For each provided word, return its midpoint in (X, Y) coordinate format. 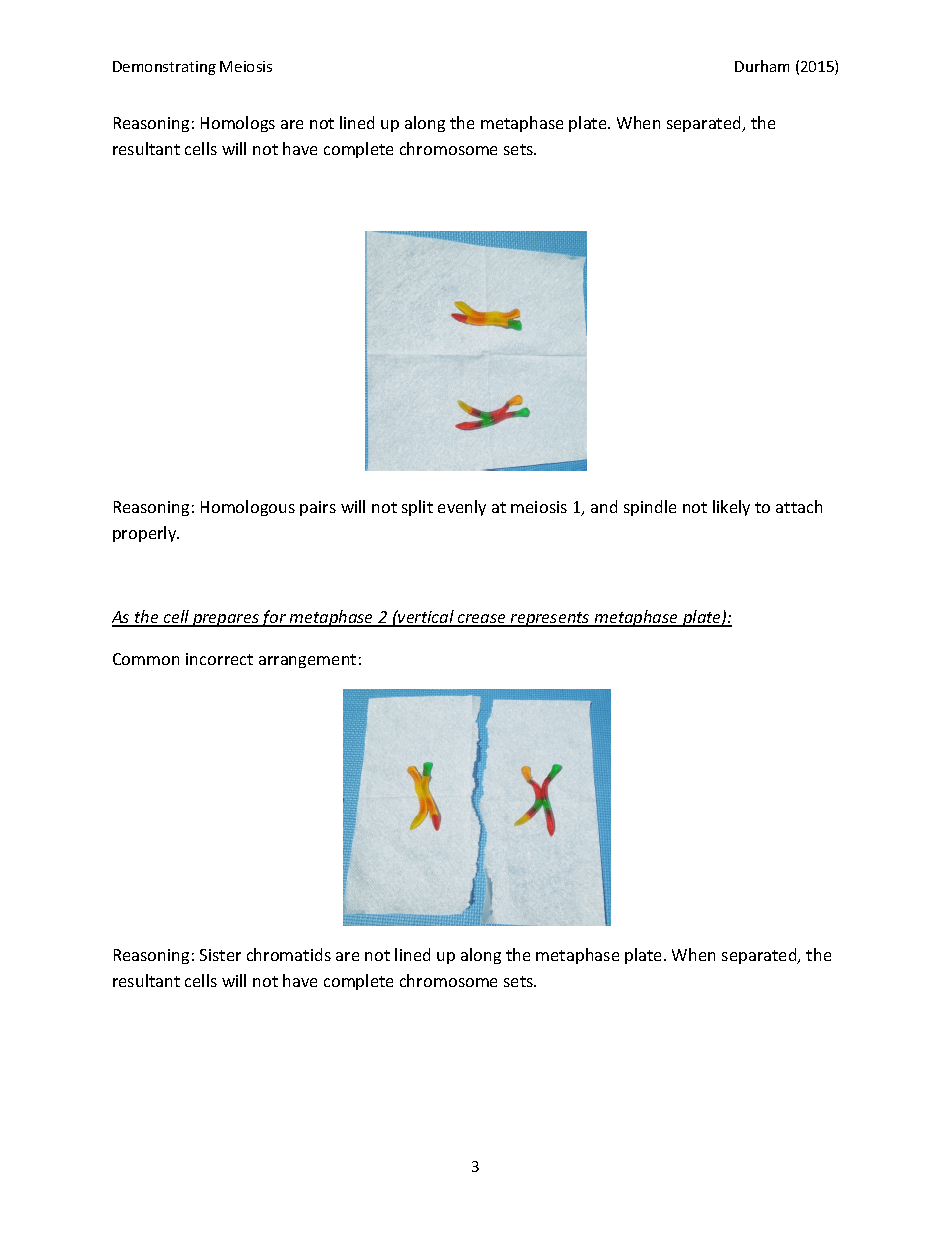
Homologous (248, 508)
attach (799, 506)
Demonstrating (164, 68)
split (417, 508)
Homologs (238, 124)
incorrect (219, 659)
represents (550, 619)
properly (146, 534)
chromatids (289, 954)
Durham (762, 66)
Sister (220, 955)
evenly (462, 508)
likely (731, 508)
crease (482, 620)
